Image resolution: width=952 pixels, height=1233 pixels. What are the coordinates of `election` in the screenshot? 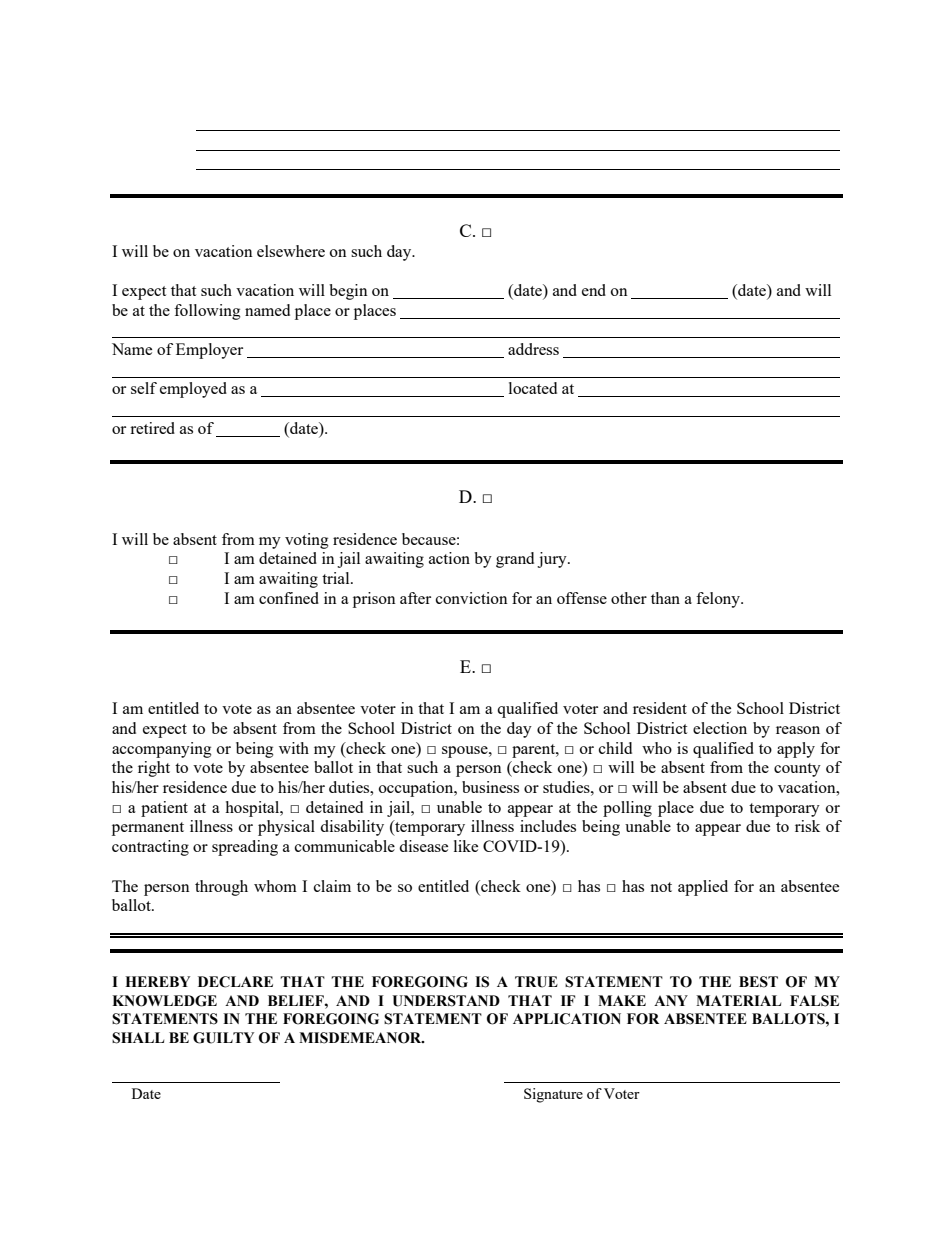 It's located at (720, 728).
